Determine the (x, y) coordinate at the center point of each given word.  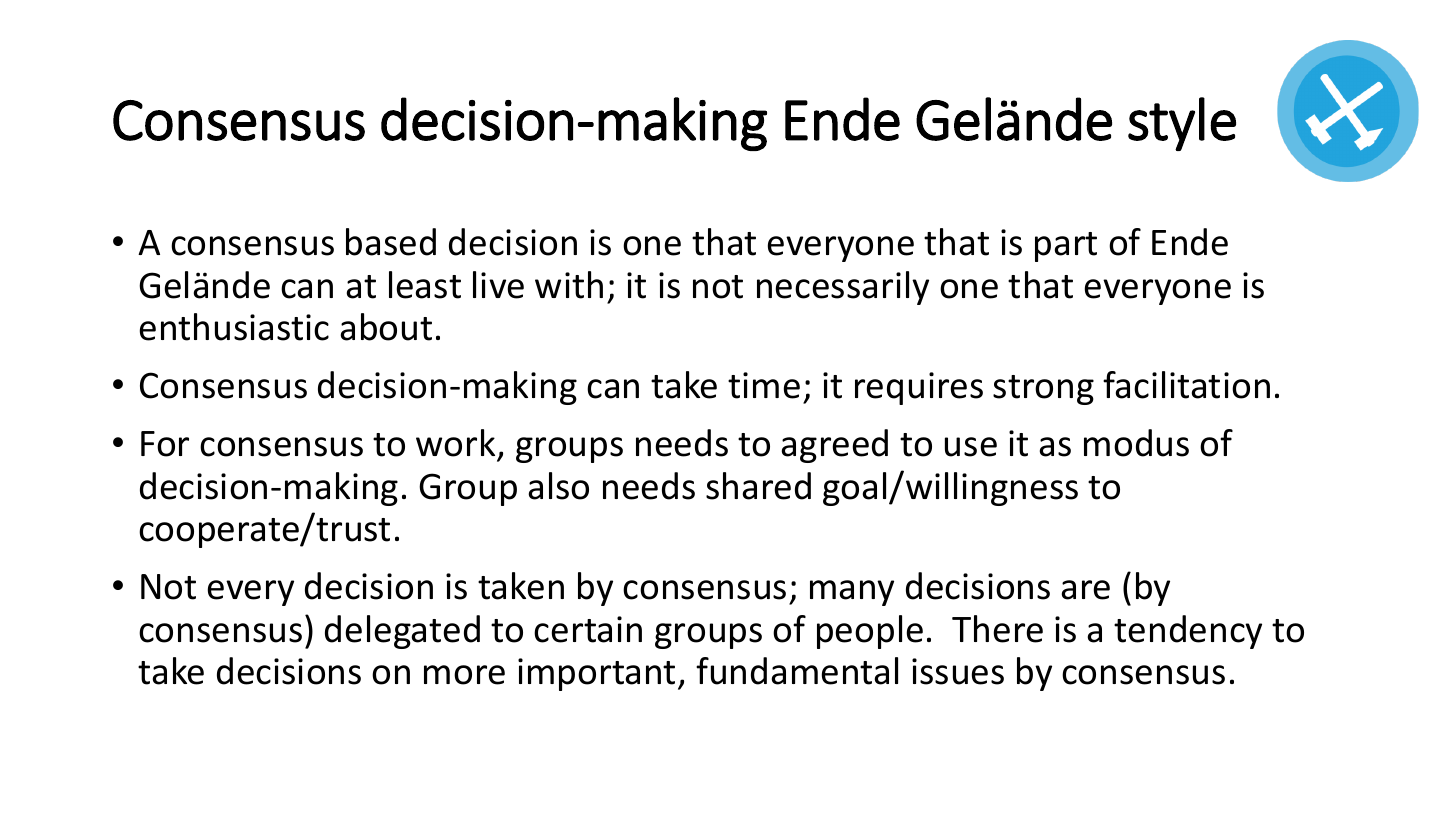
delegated (402, 632)
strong (1043, 390)
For (165, 444)
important (596, 674)
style (1182, 124)
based (391, 242)
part (1066, 247)
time (764, 385)
